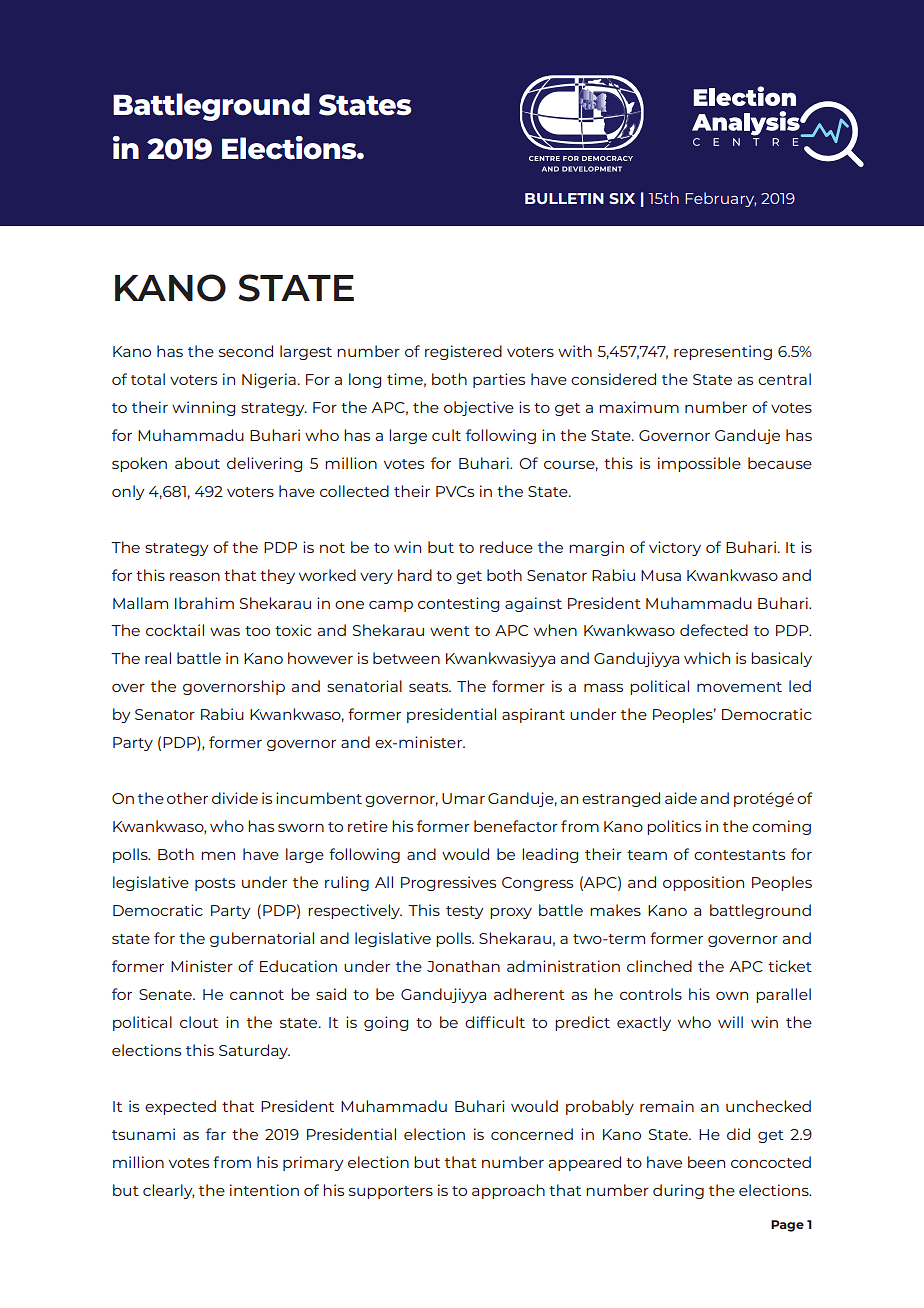 The height and width of the screenshot is (1308, 924). I want to click on movement, so click(739, 687).
